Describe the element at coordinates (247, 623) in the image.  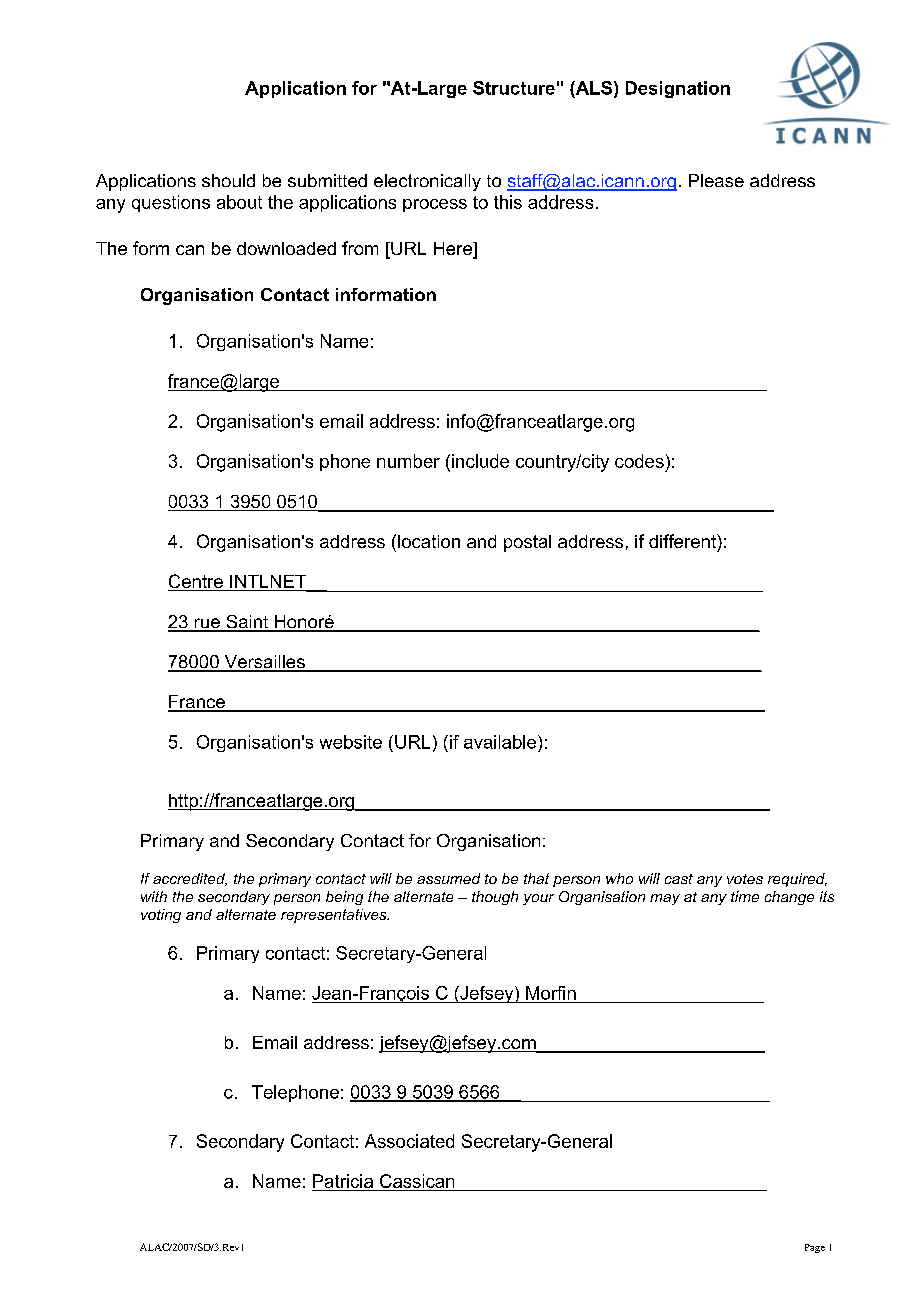
I see `Saint` at that location.
